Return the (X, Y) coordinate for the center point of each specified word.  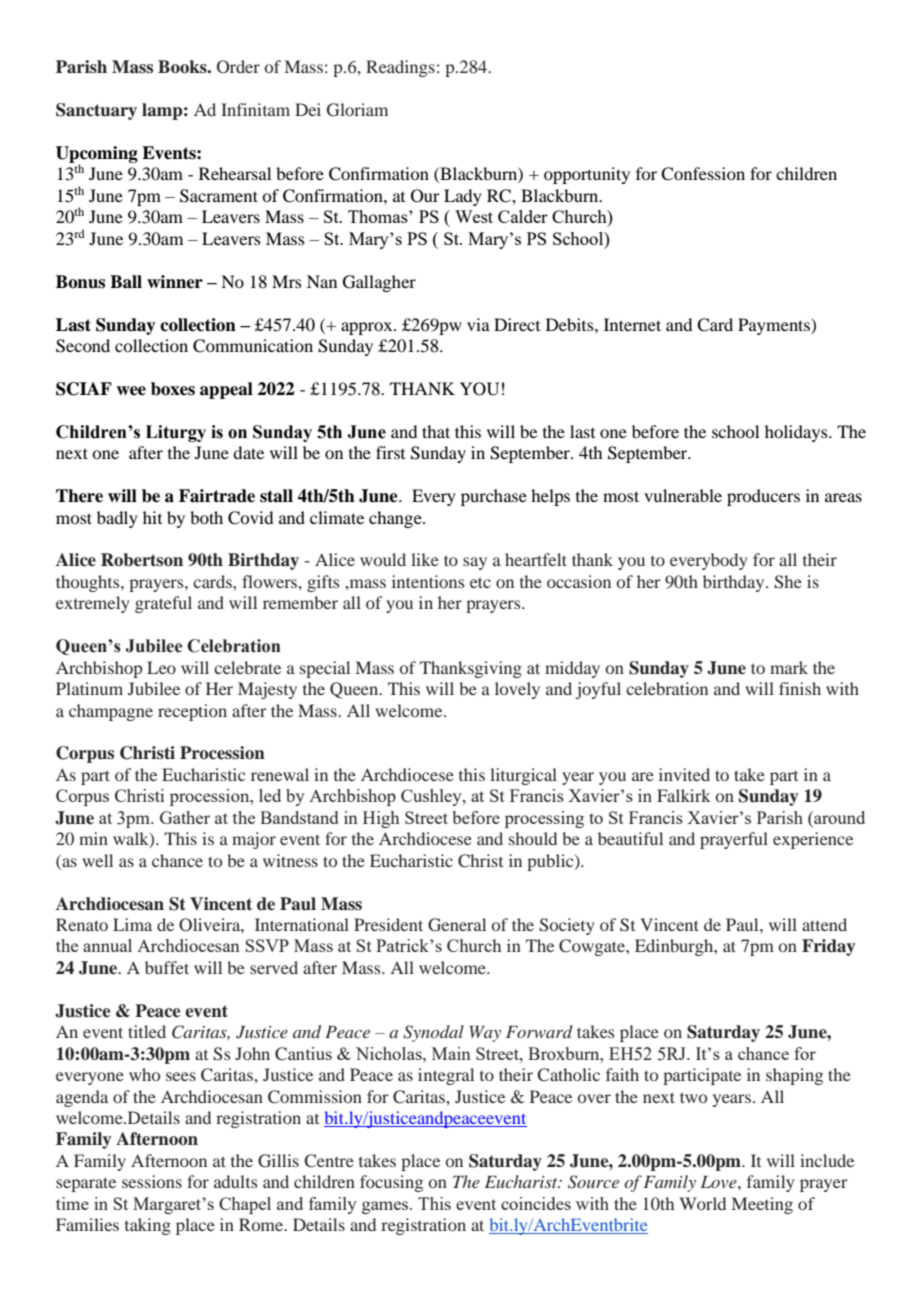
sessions (152, 1181)
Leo (161, 667)
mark (789, 667)
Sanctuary (96, 111)
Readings (400, 68)
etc (480, 582)
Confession (703, 174)
